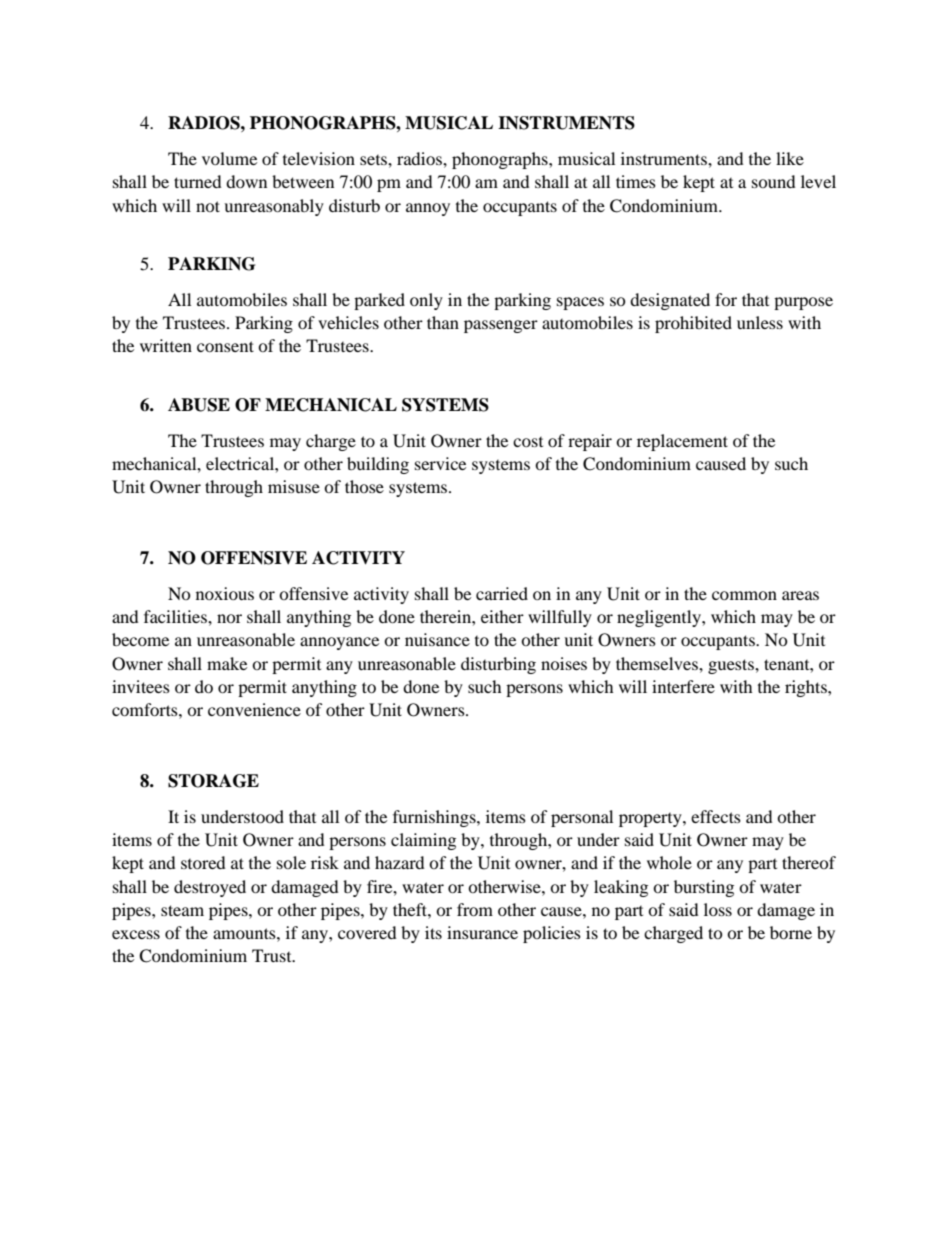  What do you see at coordinates (475, 909) in the screenshot?
I see `from` at bounding box center [475, 909].
